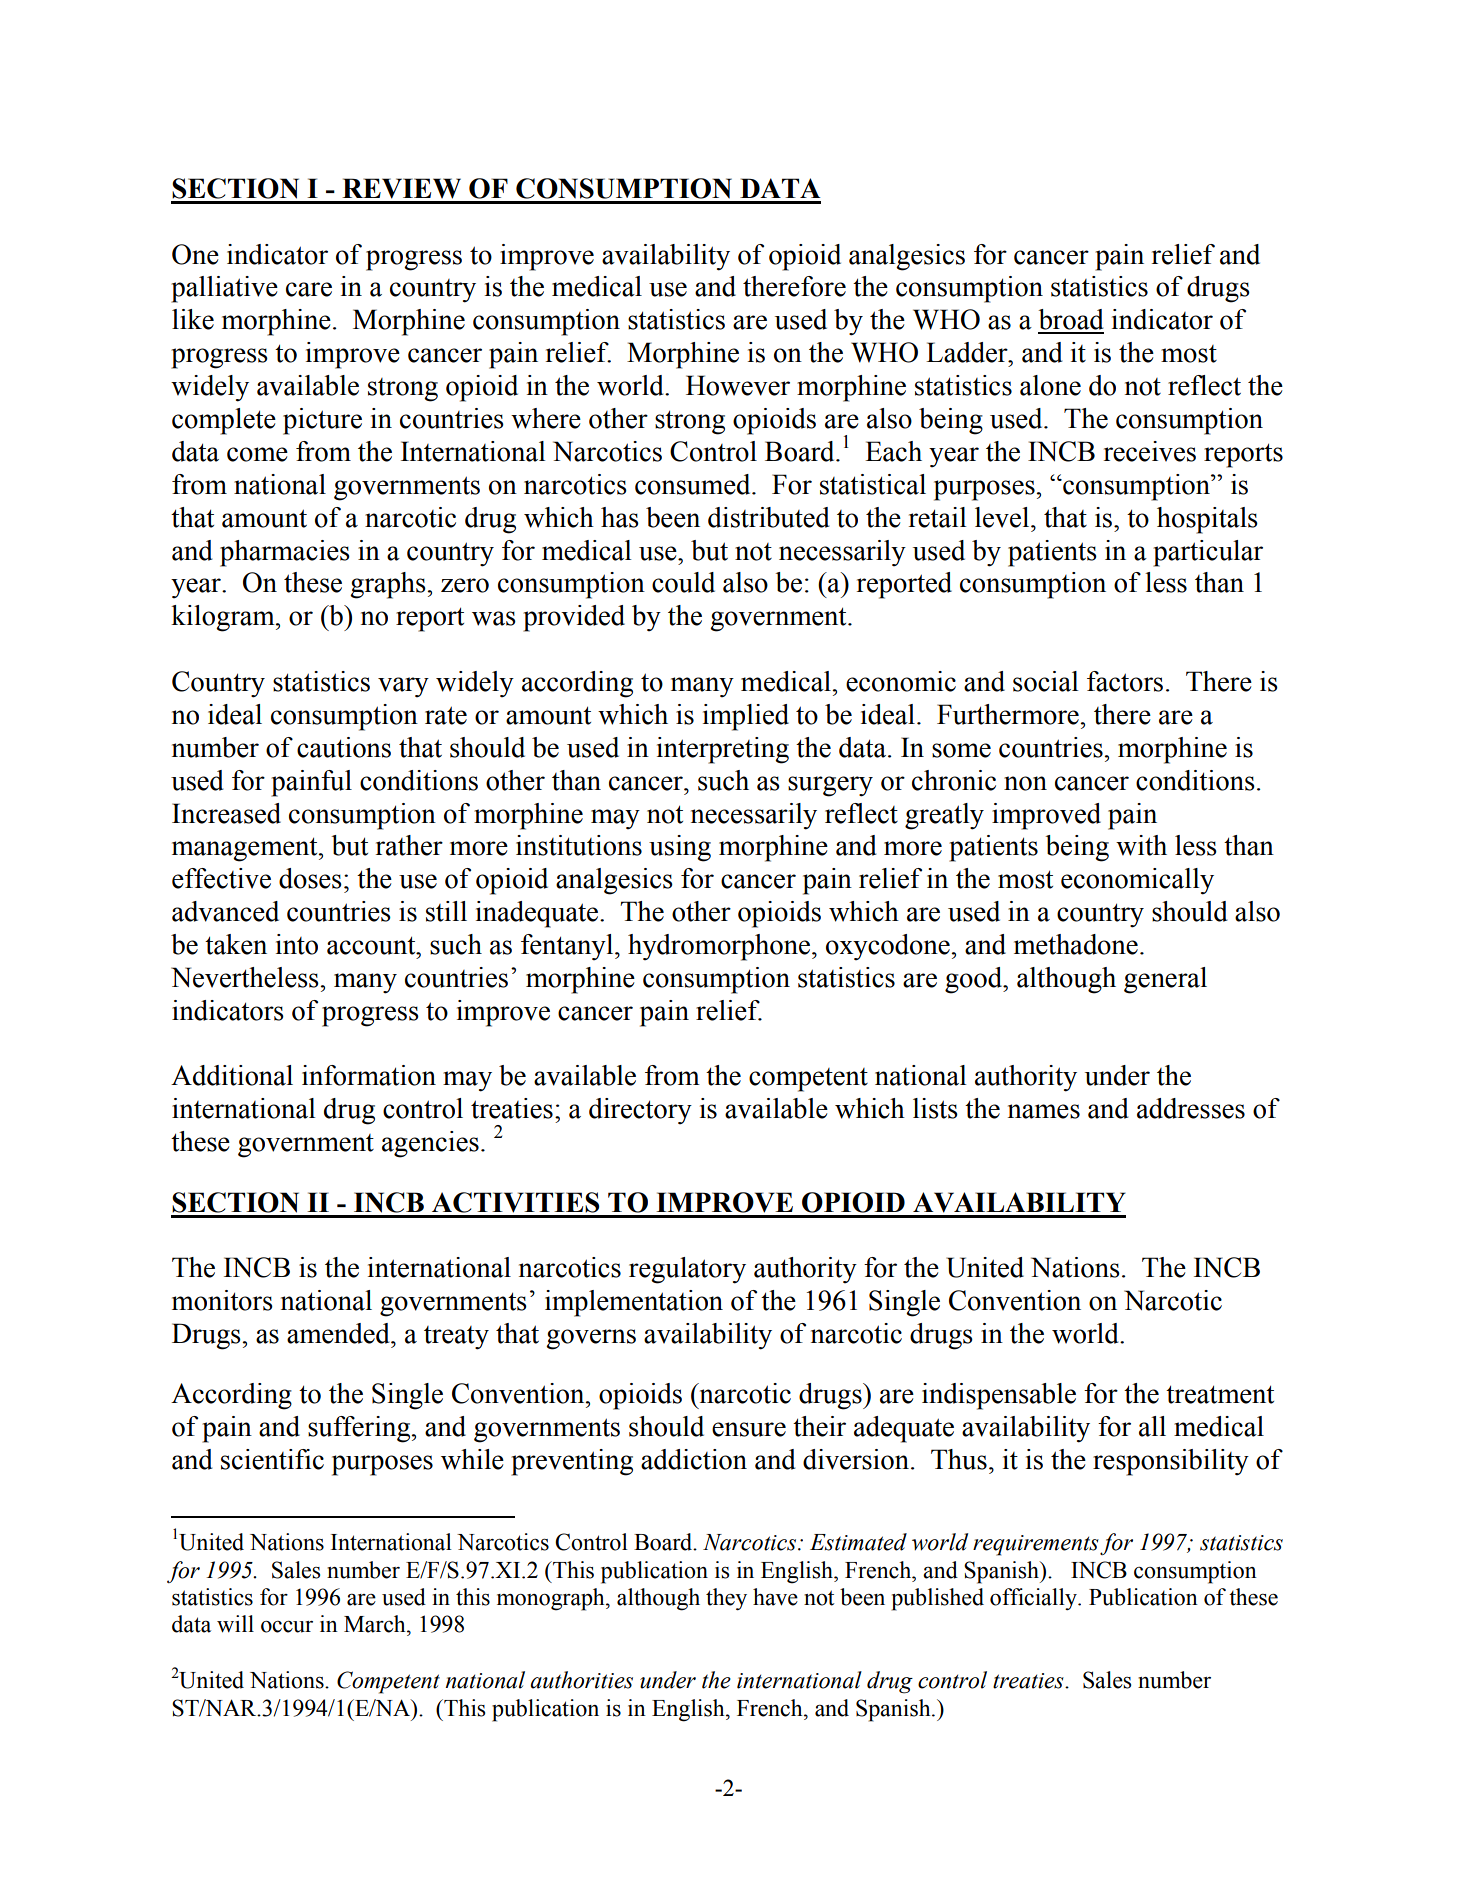  Describe the element at coordinates (287, 1627) in the image. I see `occur` at that location.
